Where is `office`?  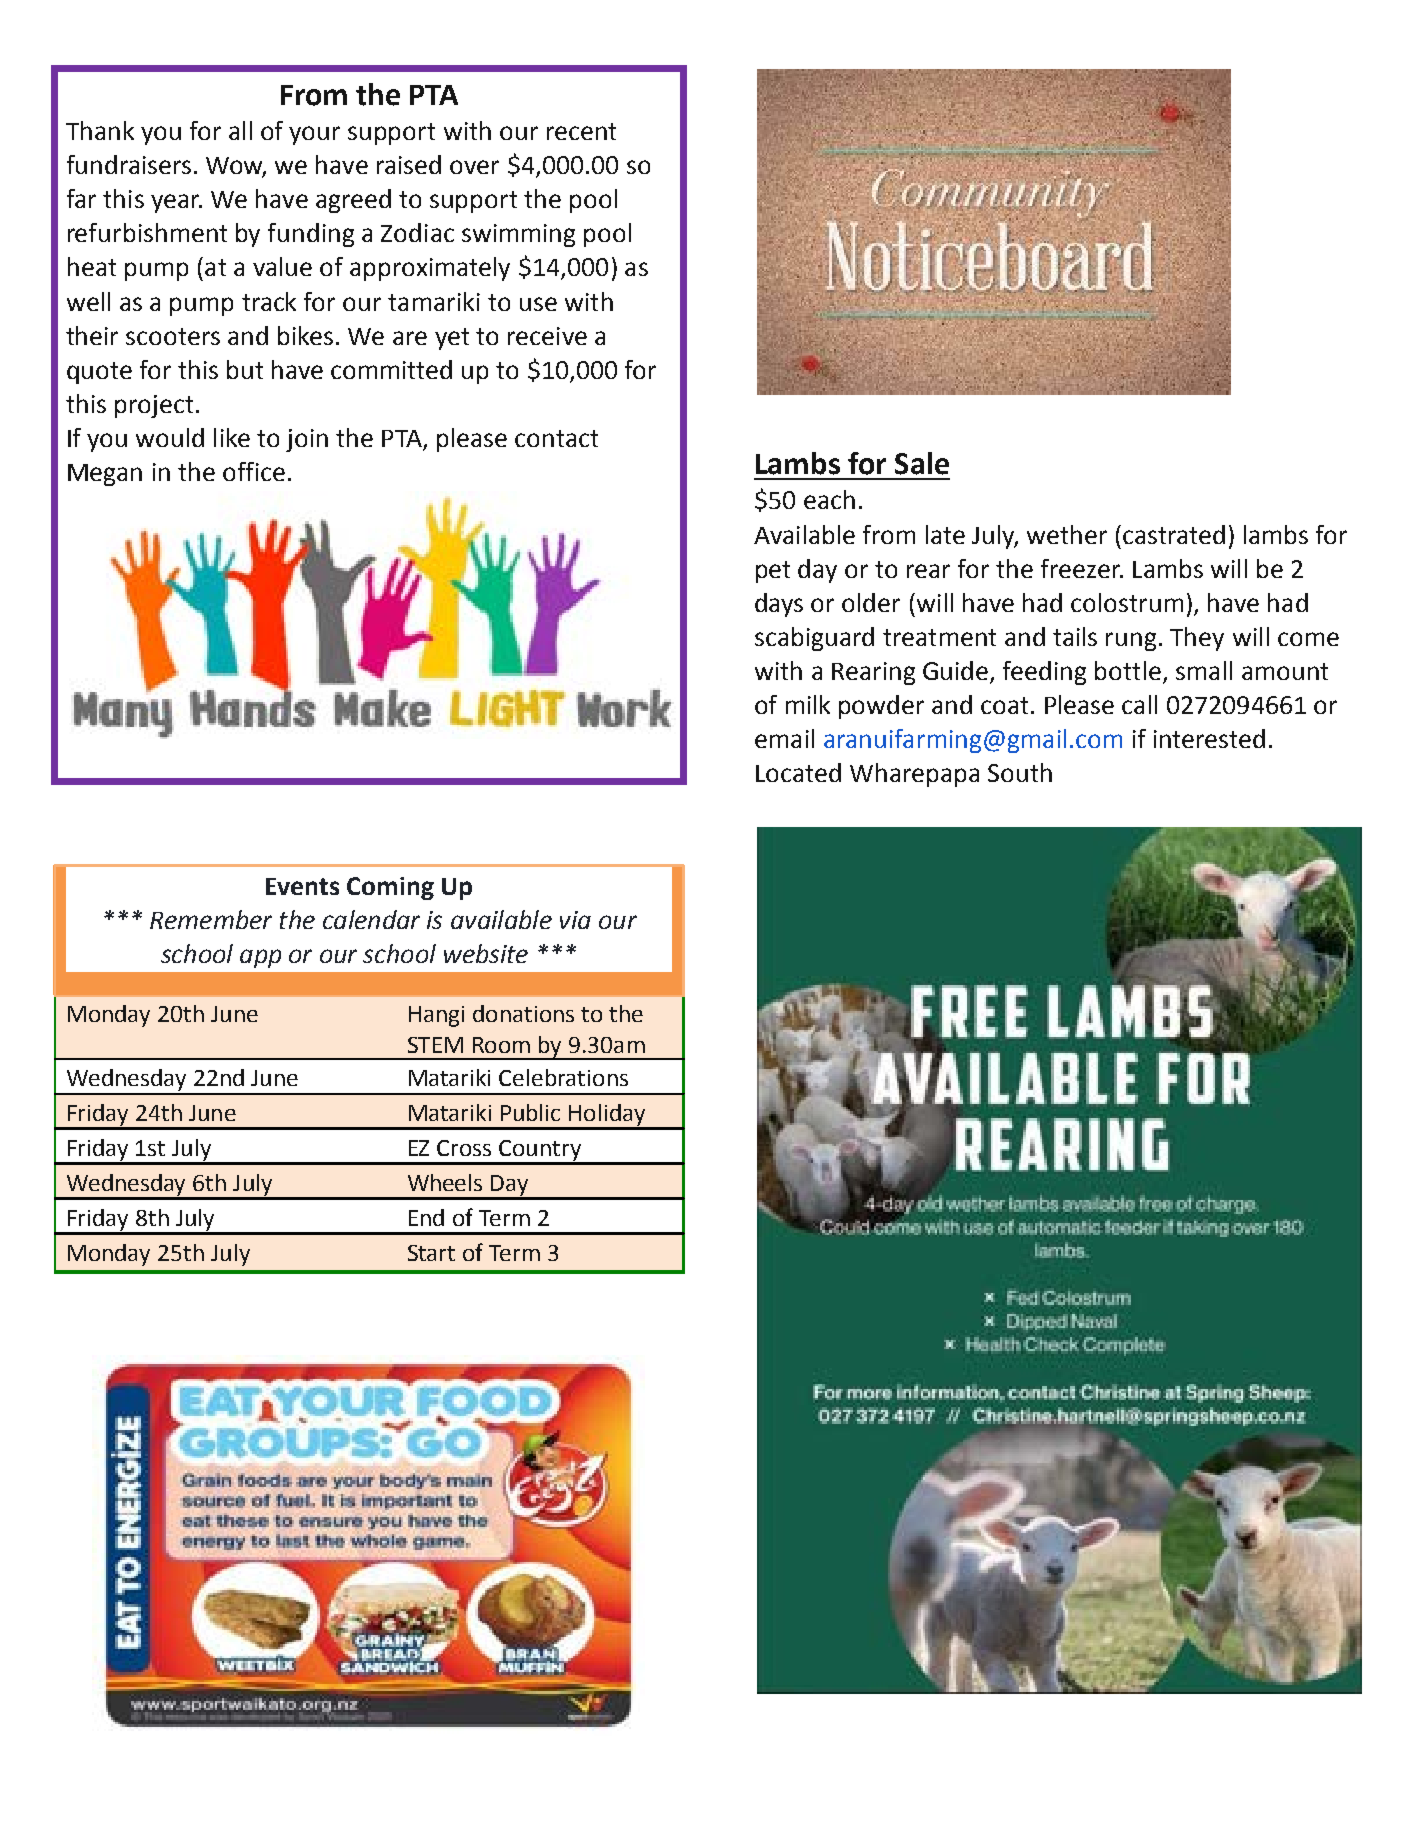 office is located at coordinates (254, 471).
